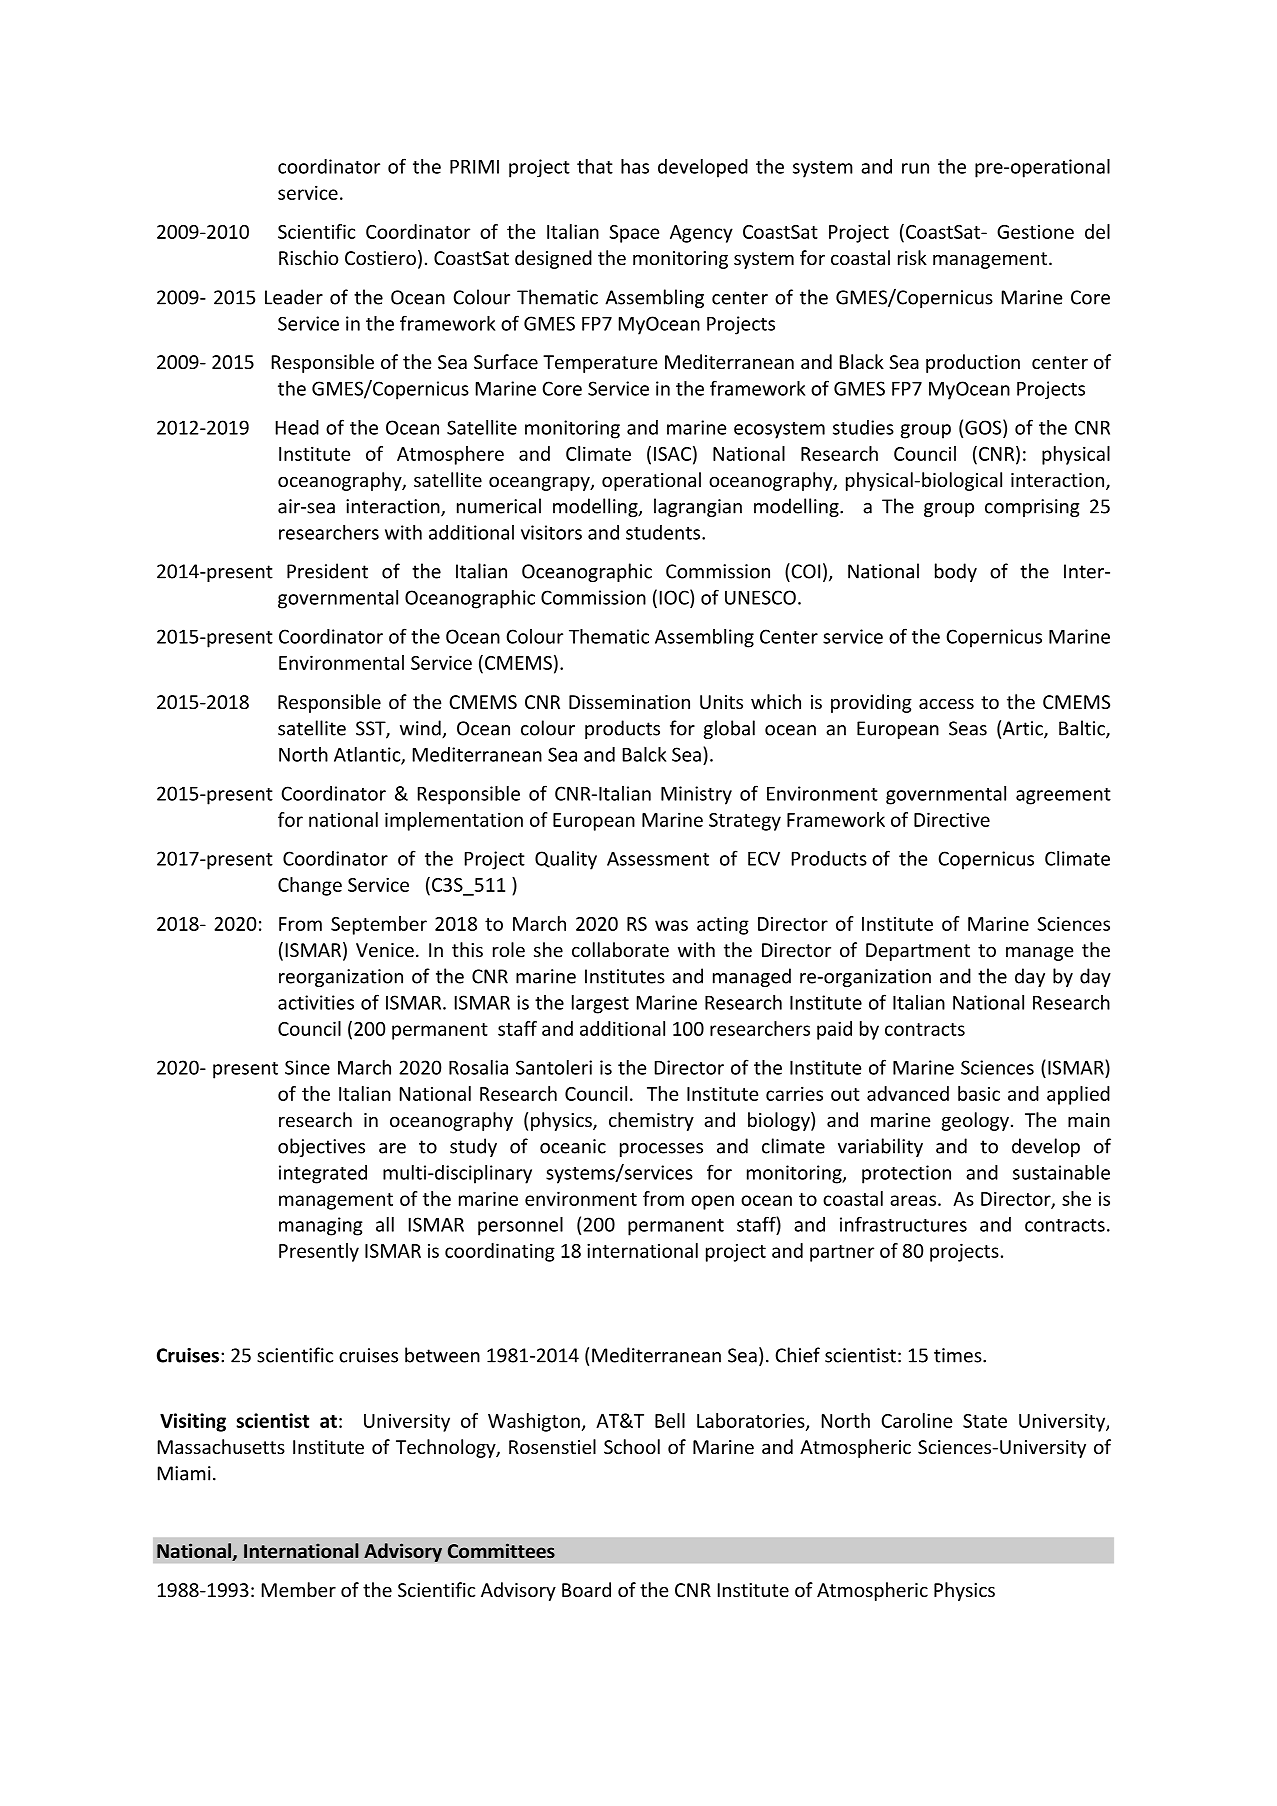 This document has width=1277, height=1806. I want to click on Change, so click(310, 886).
